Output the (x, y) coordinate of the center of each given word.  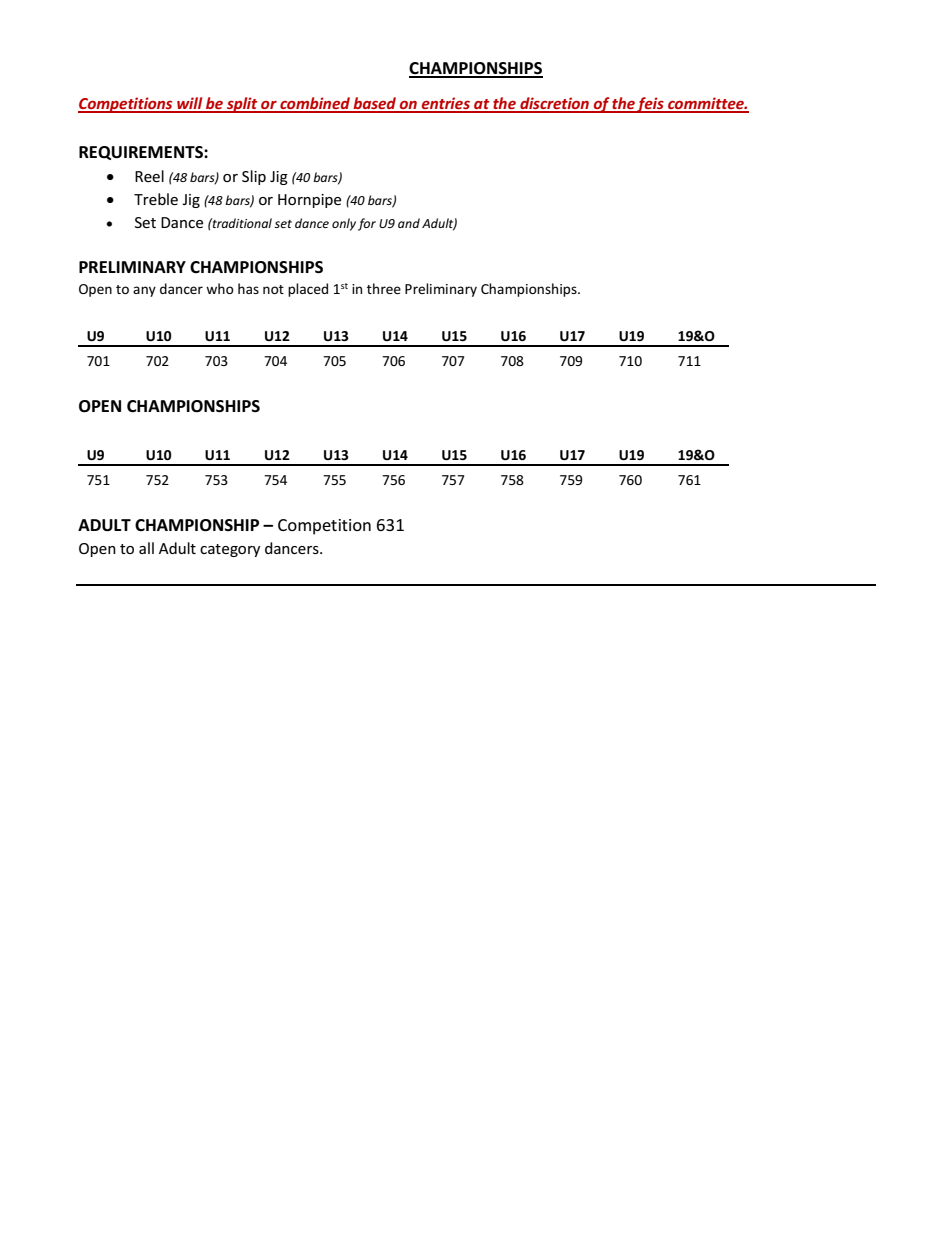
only (344, 224)
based (375, 104)
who (220, 288)
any (144, 291)
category (230, 550)
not (273, 289)
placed (308, 290)
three (384, 288)
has (248, 288)
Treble (156, 199)
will (190, 104)
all (146, 548)
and (409, 223)
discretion (554, 104)
